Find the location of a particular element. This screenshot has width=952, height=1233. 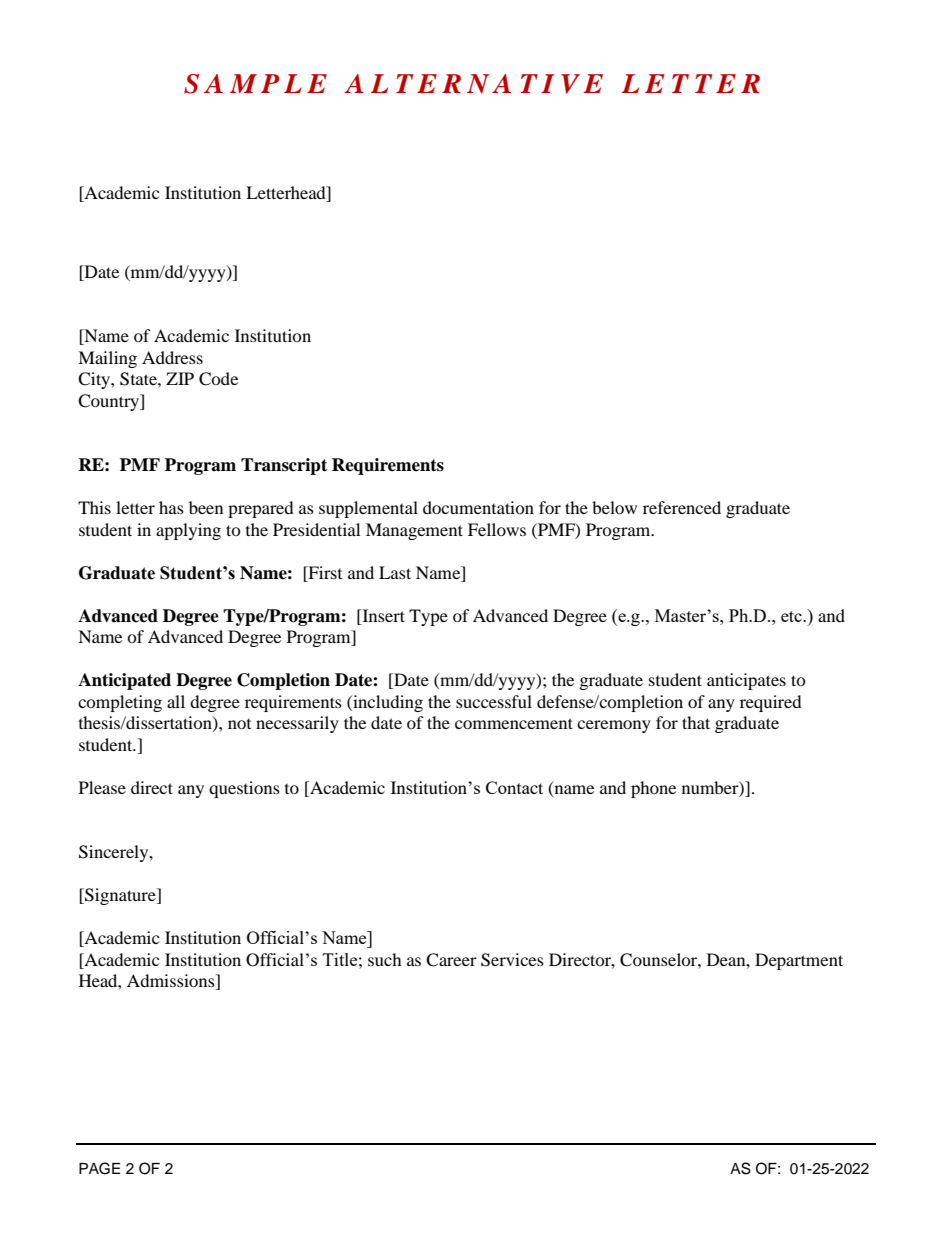

referenced is located at coordinates (682, 507).
